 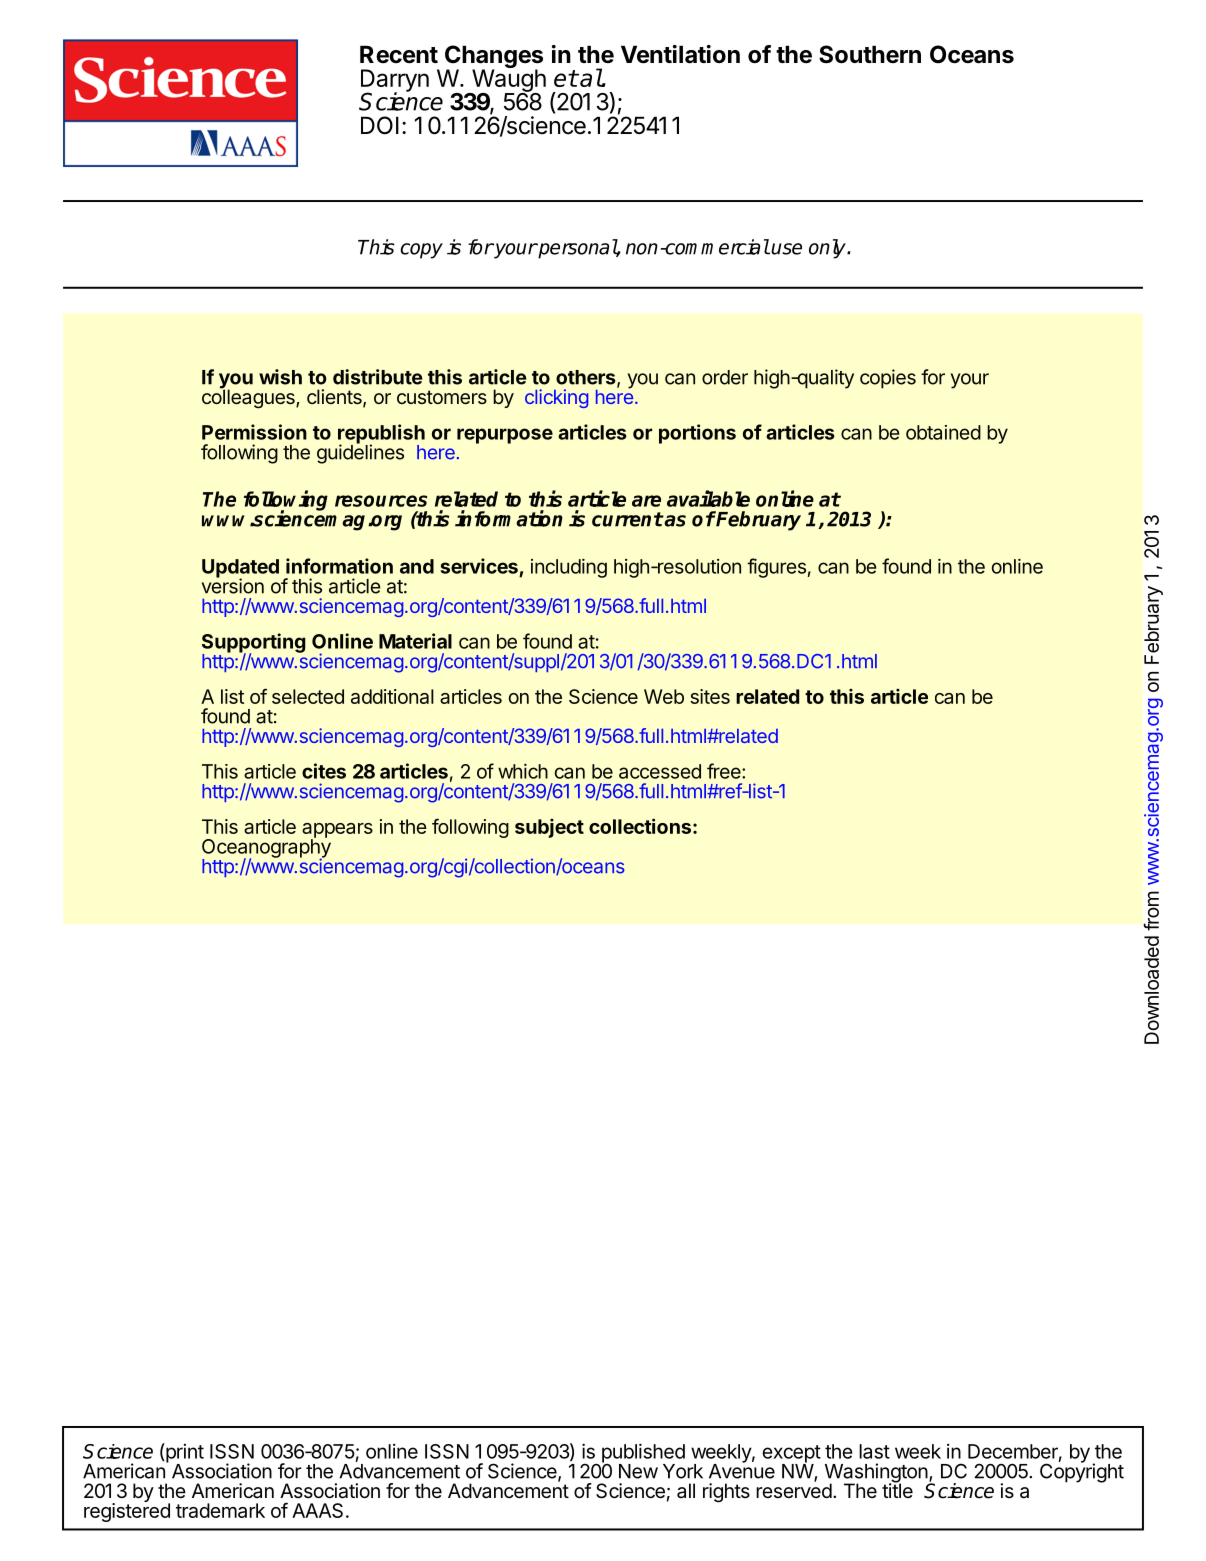 What do you see at coordinates (877, 1474) in the page?
I see `Washington` at bounding box center [877, 1474].
